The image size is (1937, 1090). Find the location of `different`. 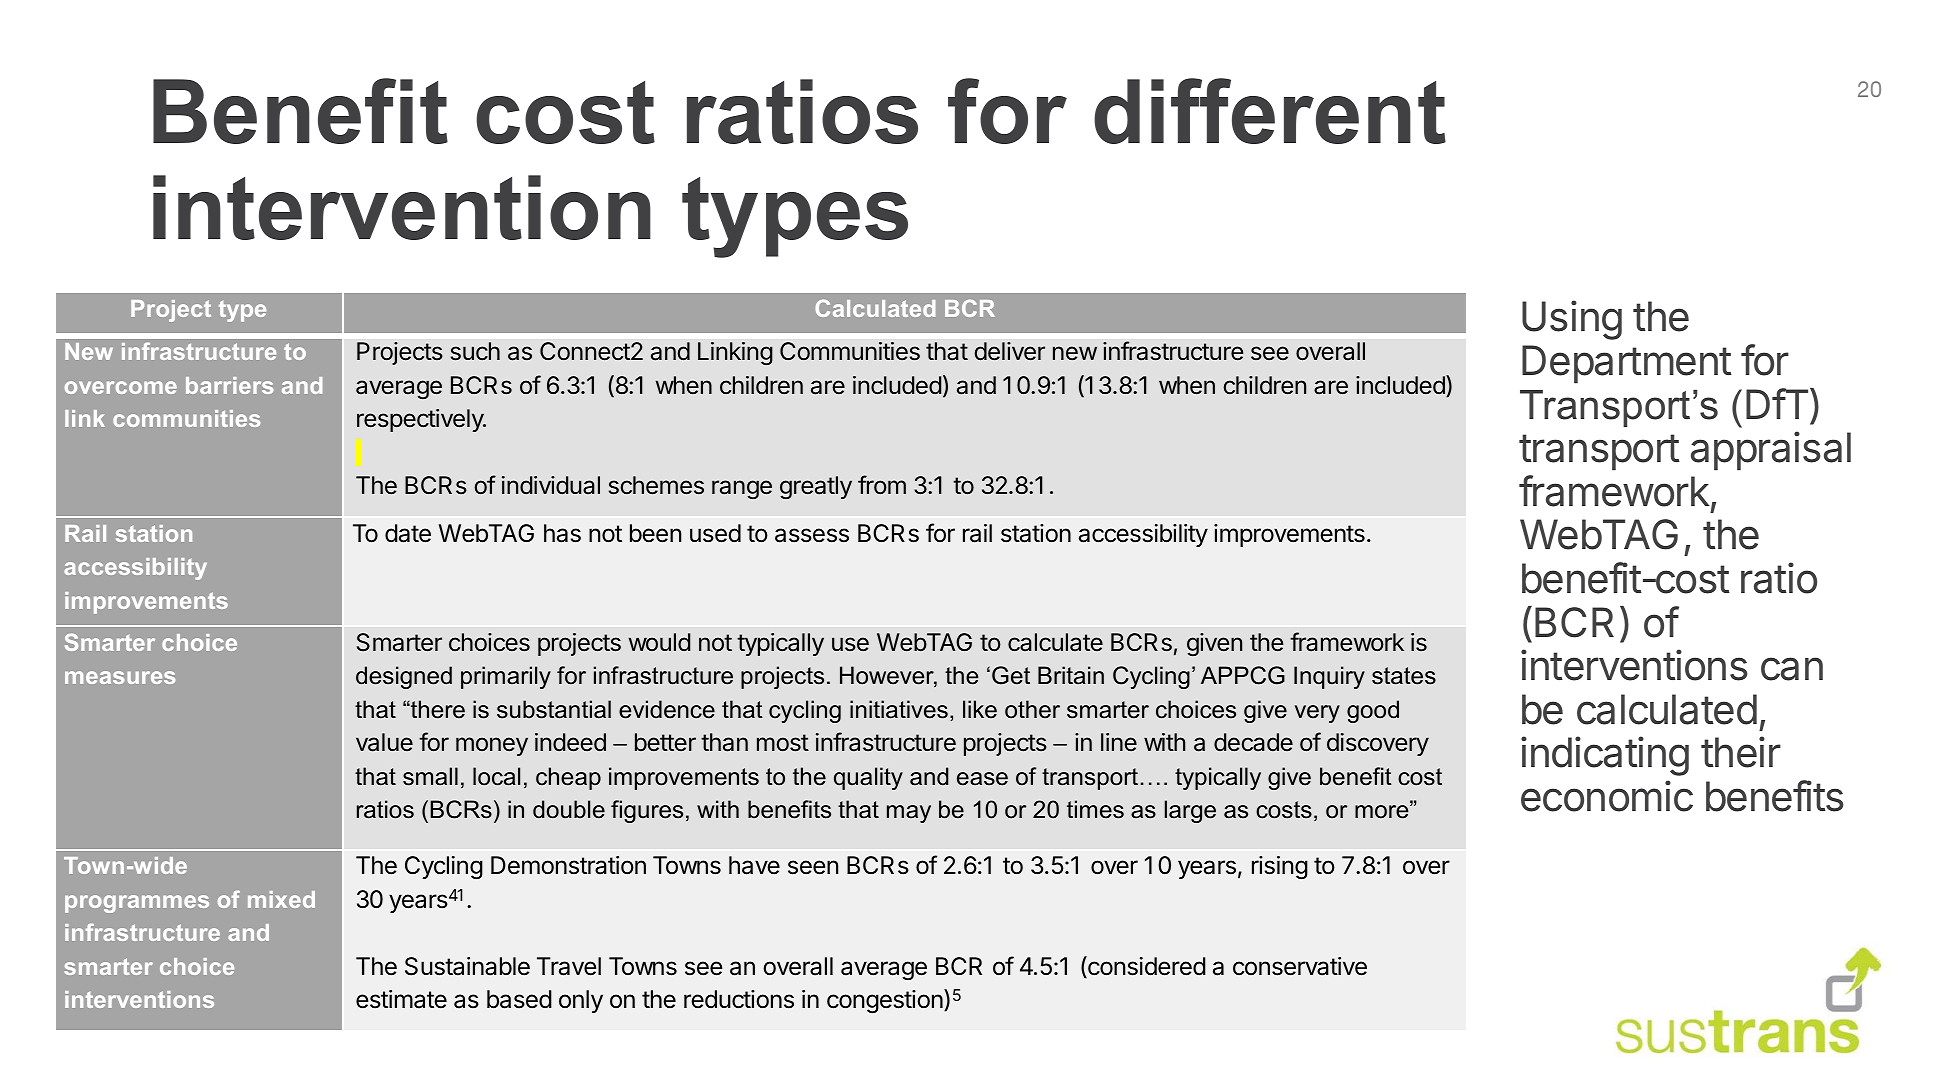

different is located at coordinates (1270, 111).
